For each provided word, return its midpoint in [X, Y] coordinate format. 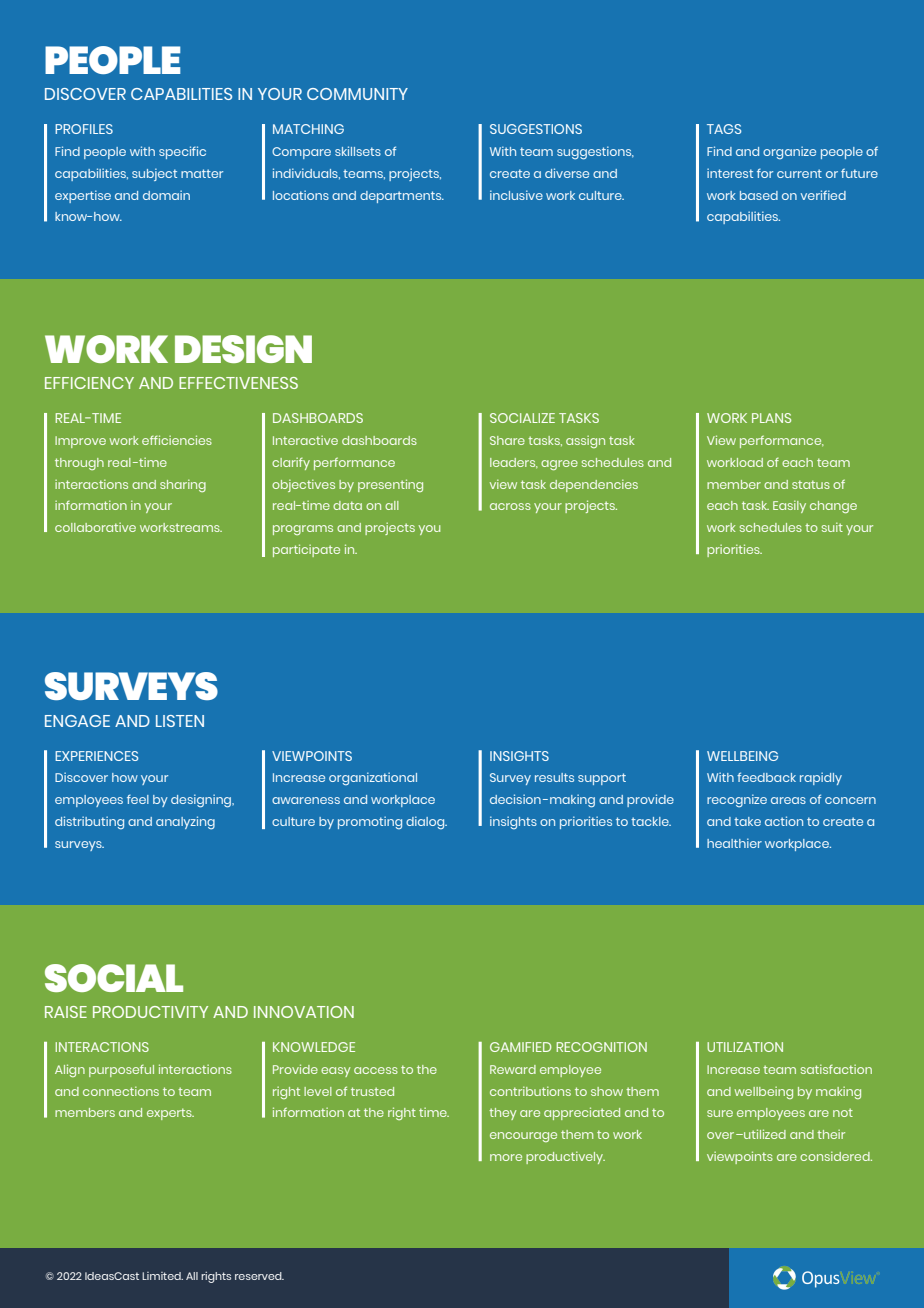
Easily [789, 506]
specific [182, 152]
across [510, 506]
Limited [162, 1276]
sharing [183, 485]
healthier [734, 843]
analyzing [185, 823]
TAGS [724, 129]
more [506, 1157]
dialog [426, 823]
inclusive [516, 195]
